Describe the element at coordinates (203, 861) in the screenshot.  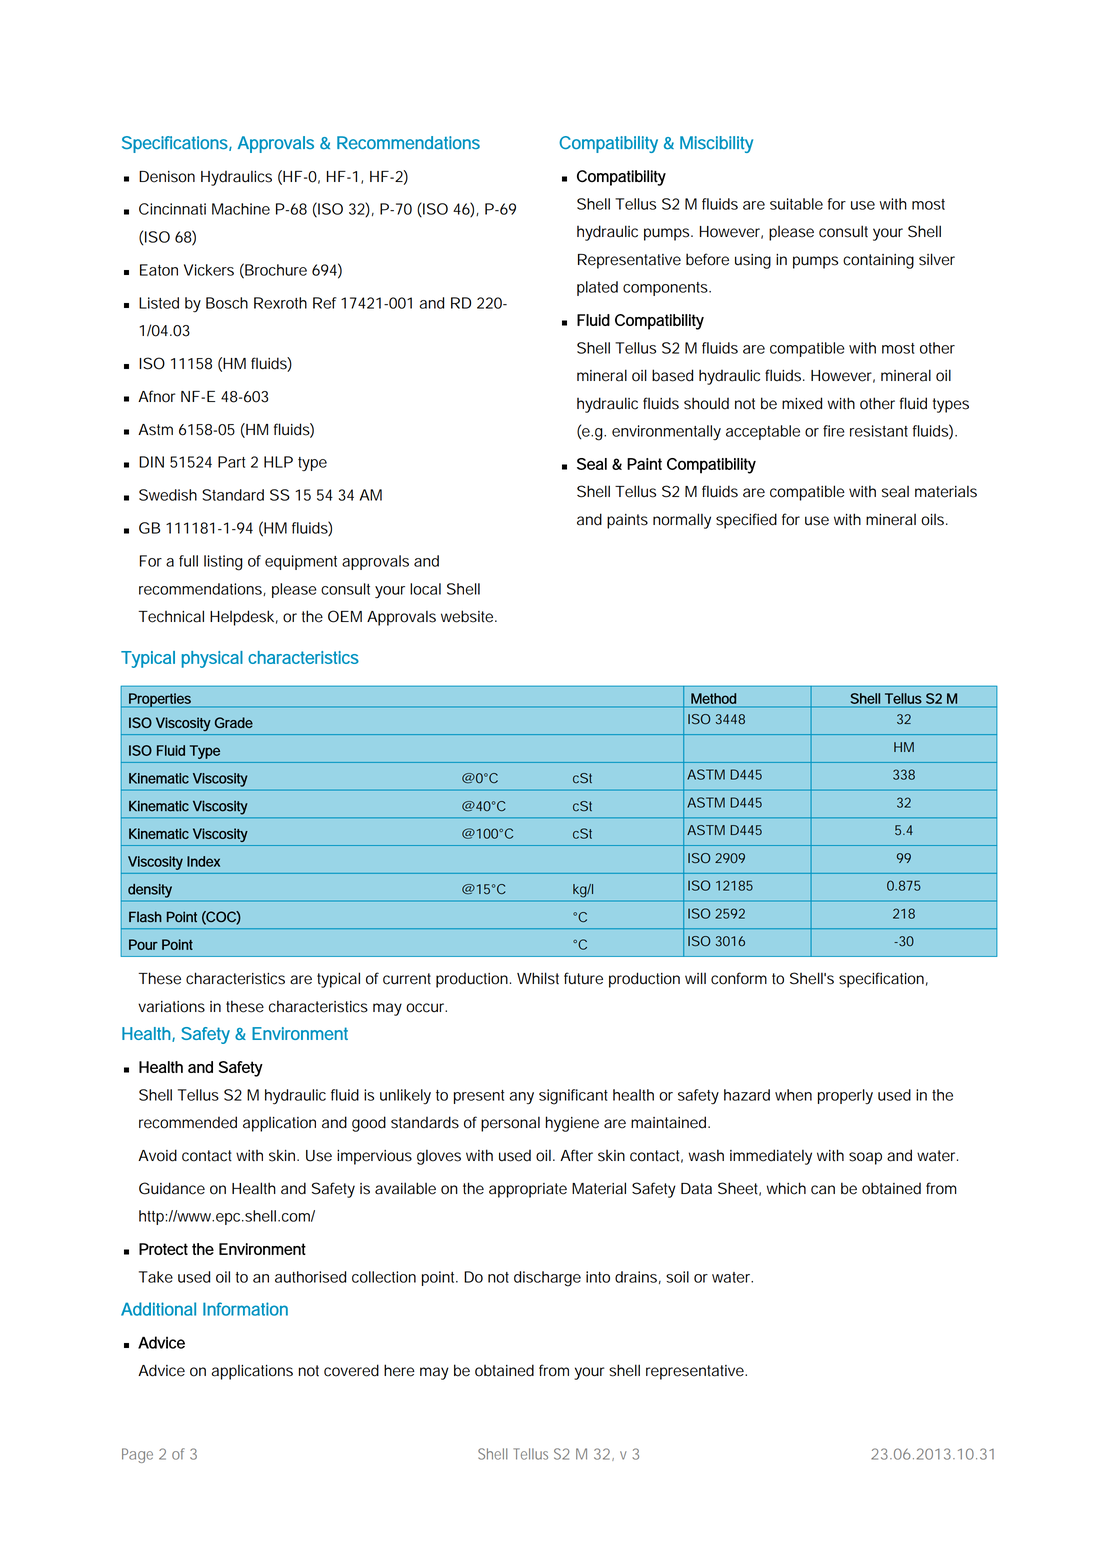
I see `Index` at that location.
